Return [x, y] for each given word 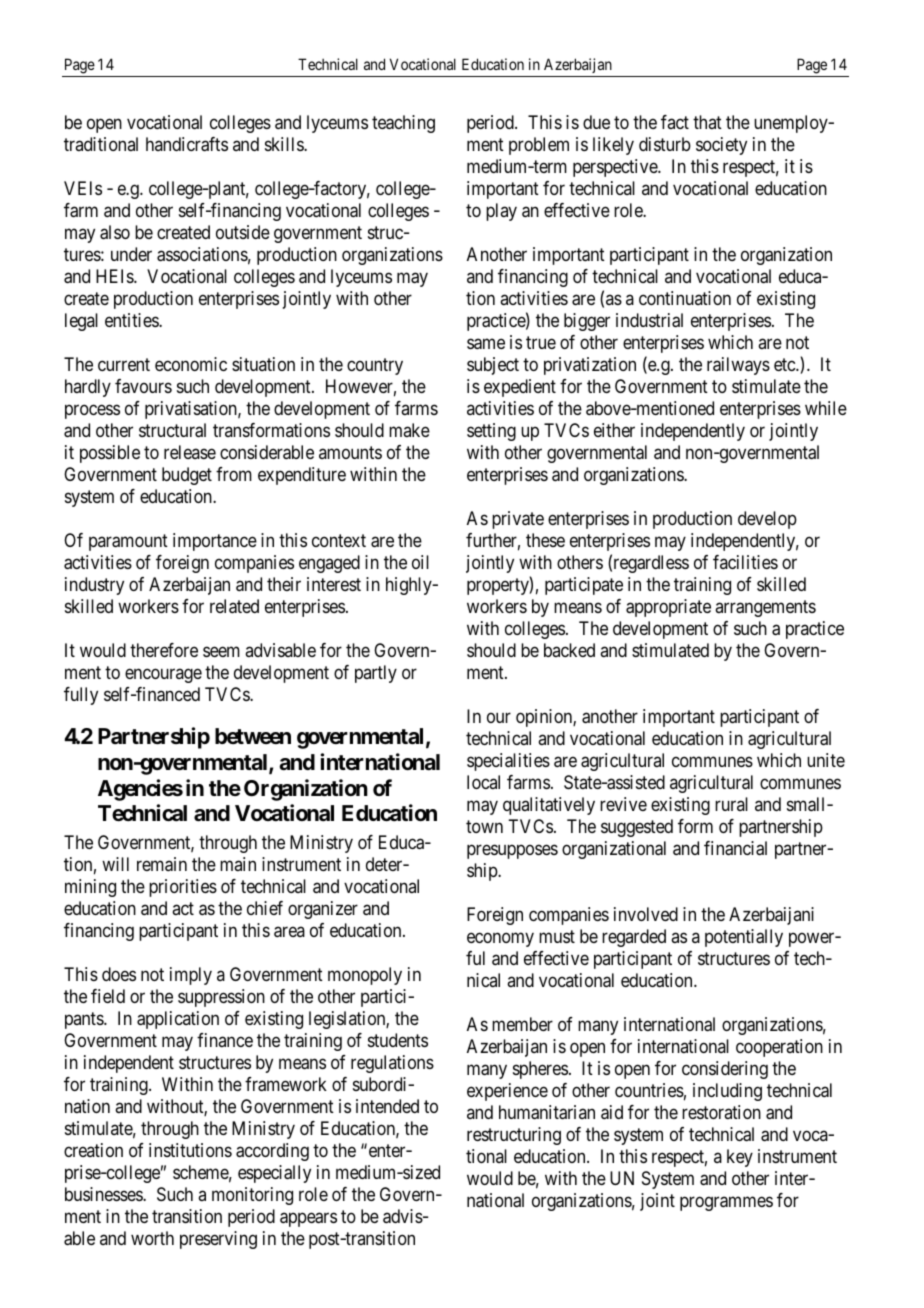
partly [376, 674]
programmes [726, 1203]
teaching [403, 124]
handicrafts [187, 144]
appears [308, 1219]
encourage [163, 675]
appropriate [668, 608]
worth [152, 1238]
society [721, 146]
